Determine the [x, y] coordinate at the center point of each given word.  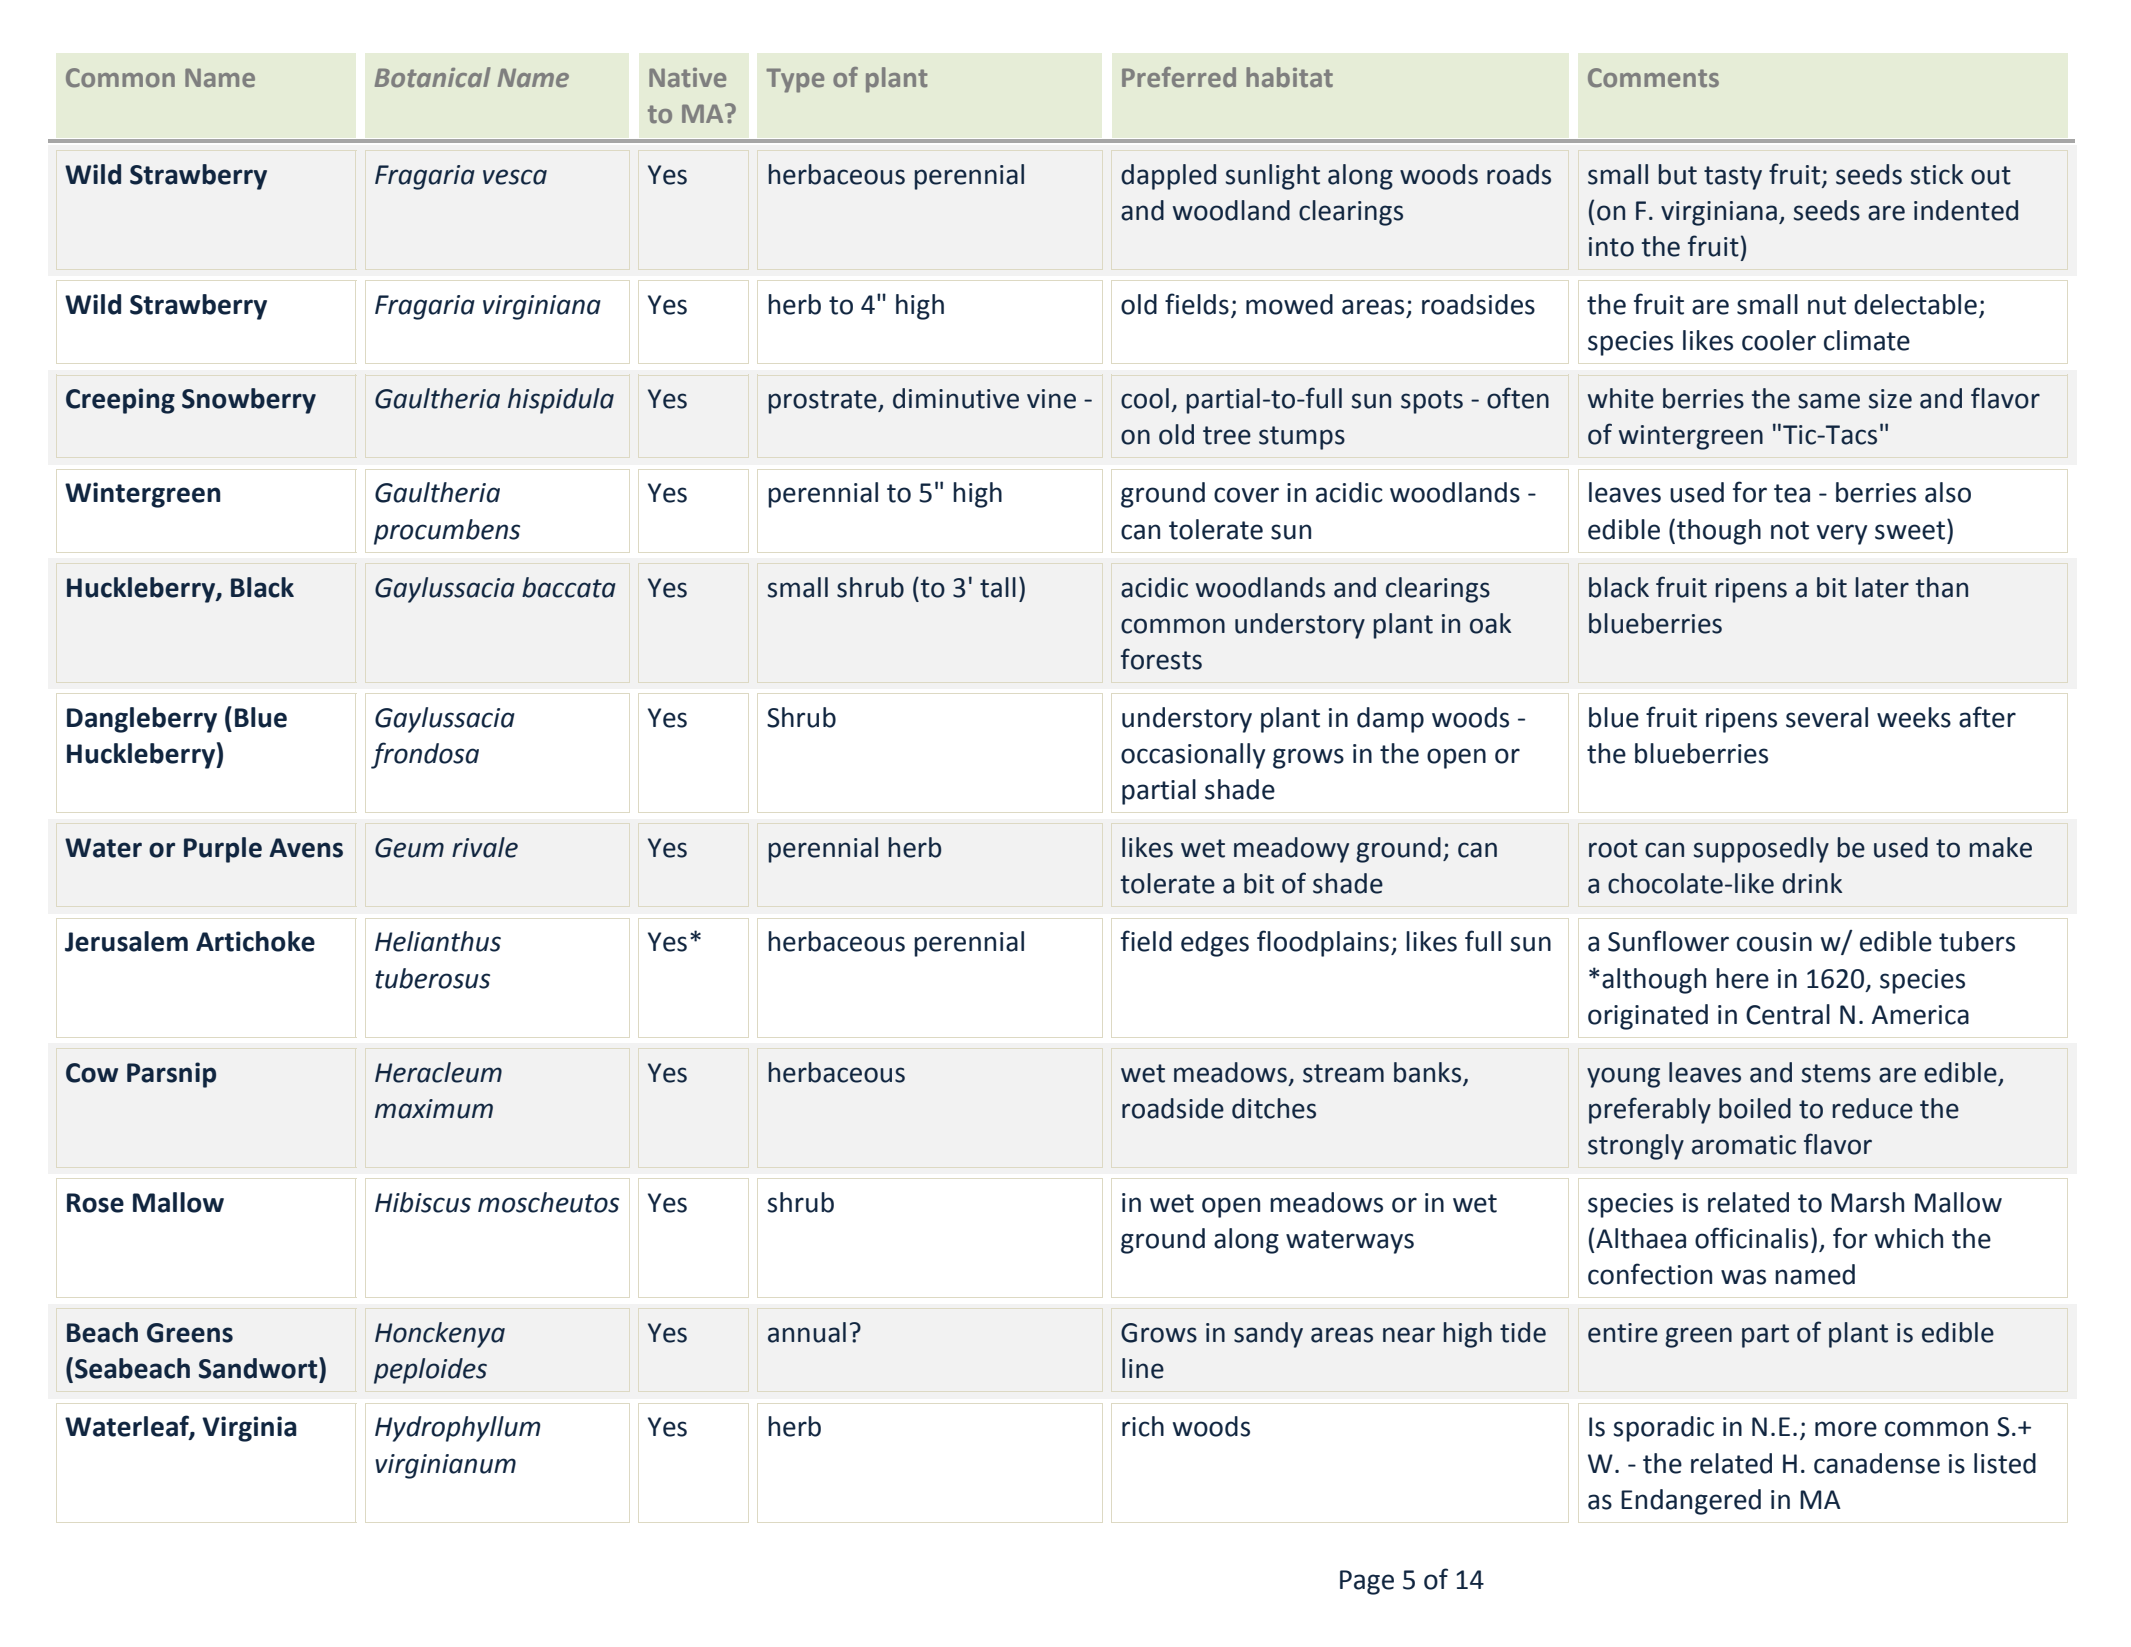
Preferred [1179, 77]
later [1882, 587]
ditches [1274, 1108]
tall [998, 587]
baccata [569, 587]
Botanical [433, 77]
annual [807, 1332]
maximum [434, 1109]
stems [1836, 1073]
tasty [1733, 178]
